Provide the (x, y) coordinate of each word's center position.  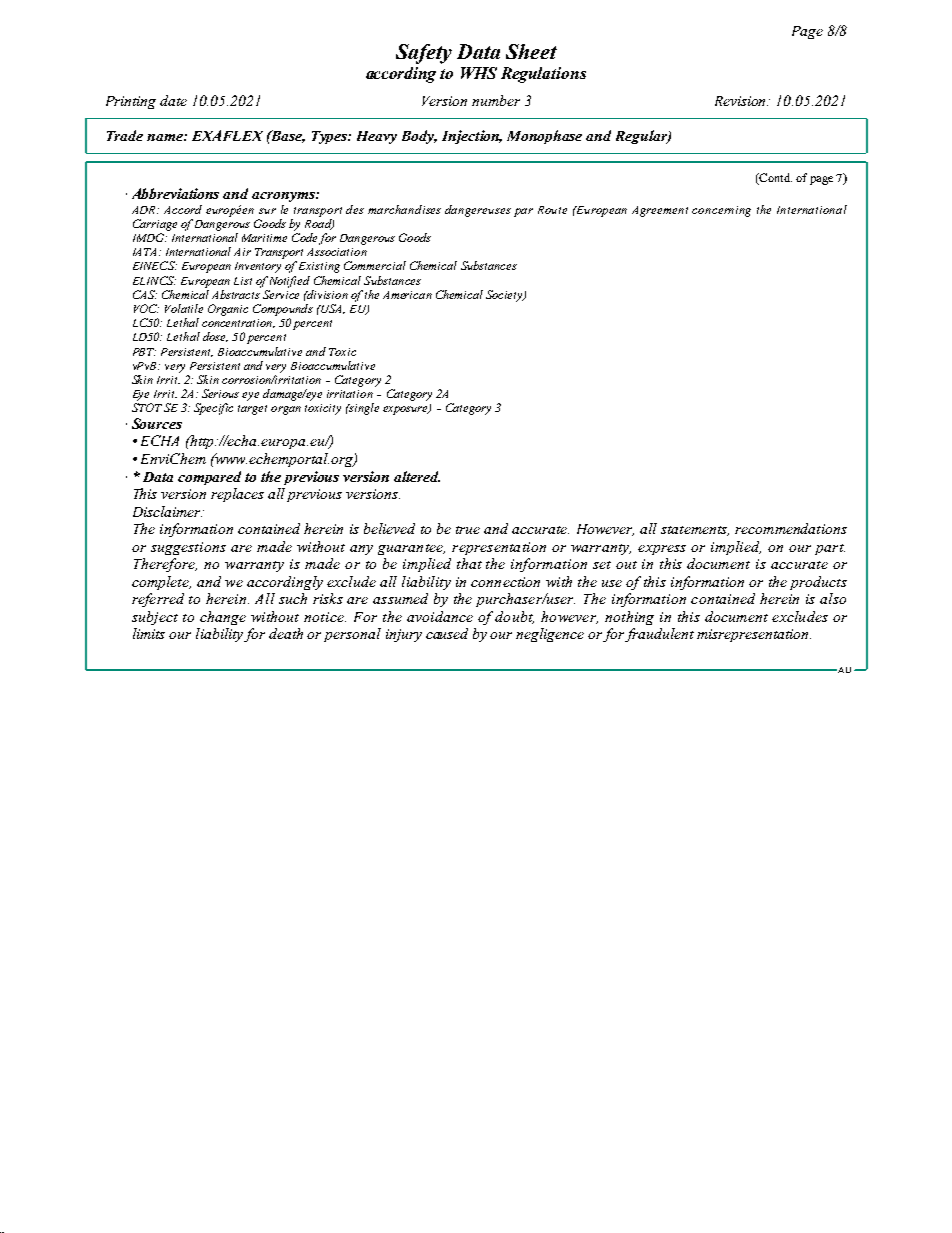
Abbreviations (175, 193)
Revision (741, 101)
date (173, 100)
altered (417, 476)
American (407, 295)
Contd (774, 179)
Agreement (660, 211)
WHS (479, 73)
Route (552, 210)
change (223, 618)
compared (209, 478)
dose (215, 337)
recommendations (791, 528)
